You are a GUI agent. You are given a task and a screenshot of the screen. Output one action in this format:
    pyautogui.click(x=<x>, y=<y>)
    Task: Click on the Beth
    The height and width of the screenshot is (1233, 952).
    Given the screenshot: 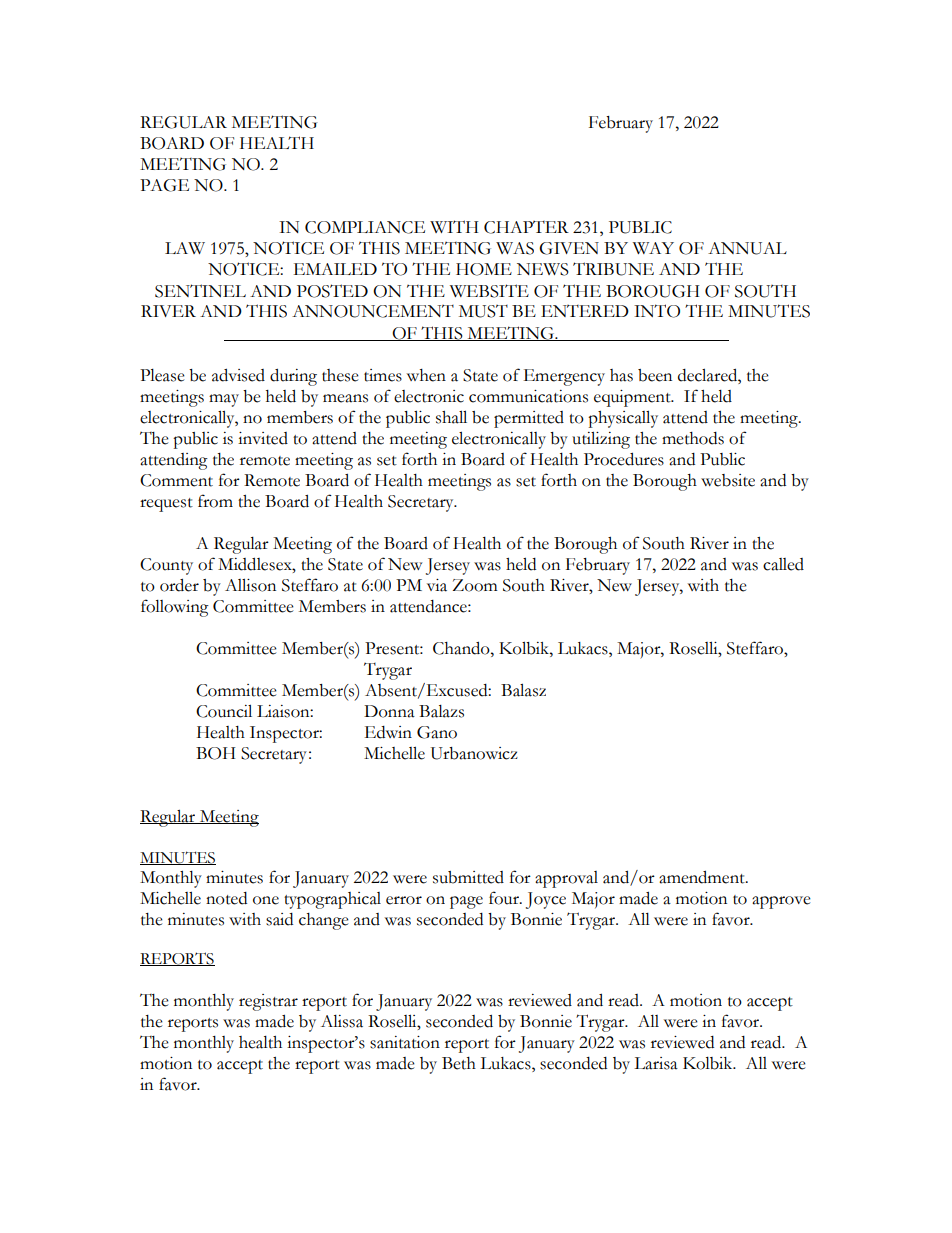 What is the action you would take?
    pyautogui.click(x=459, y=1063)
